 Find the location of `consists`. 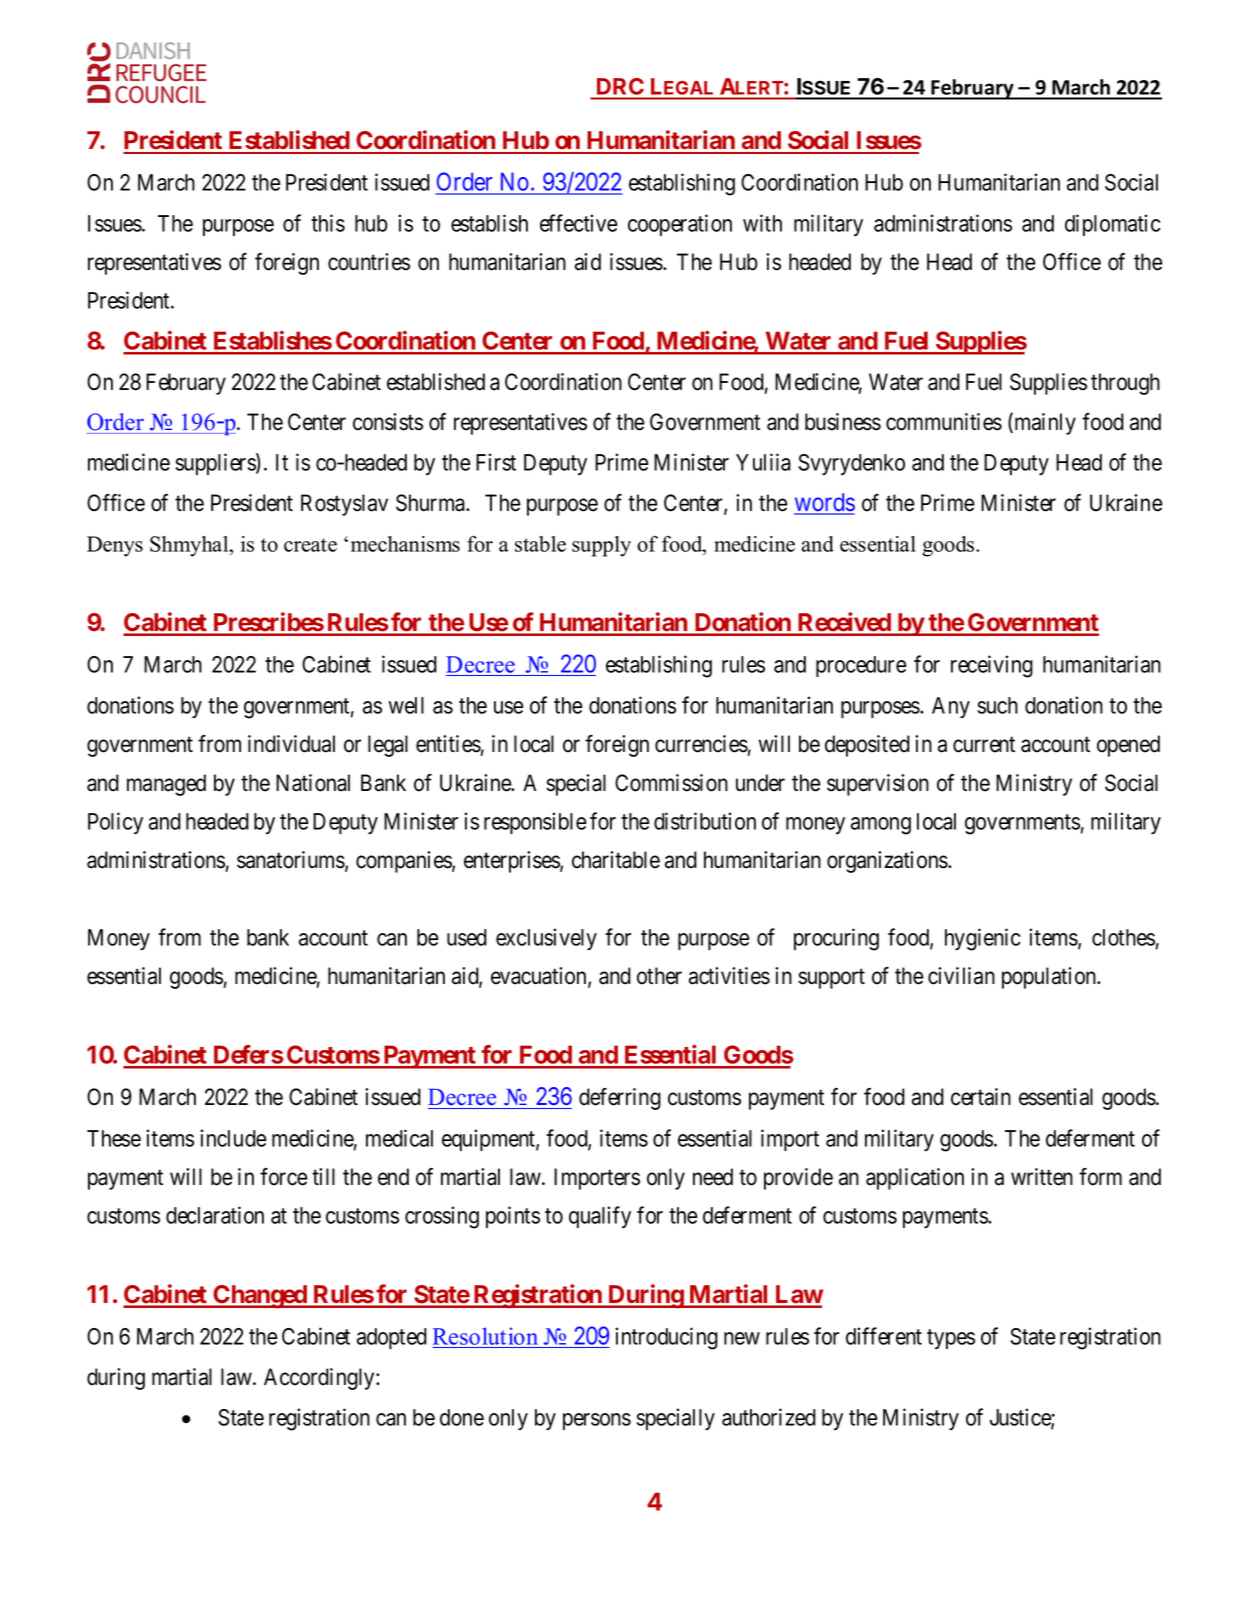

consists is located at coordinates (388, 422).
